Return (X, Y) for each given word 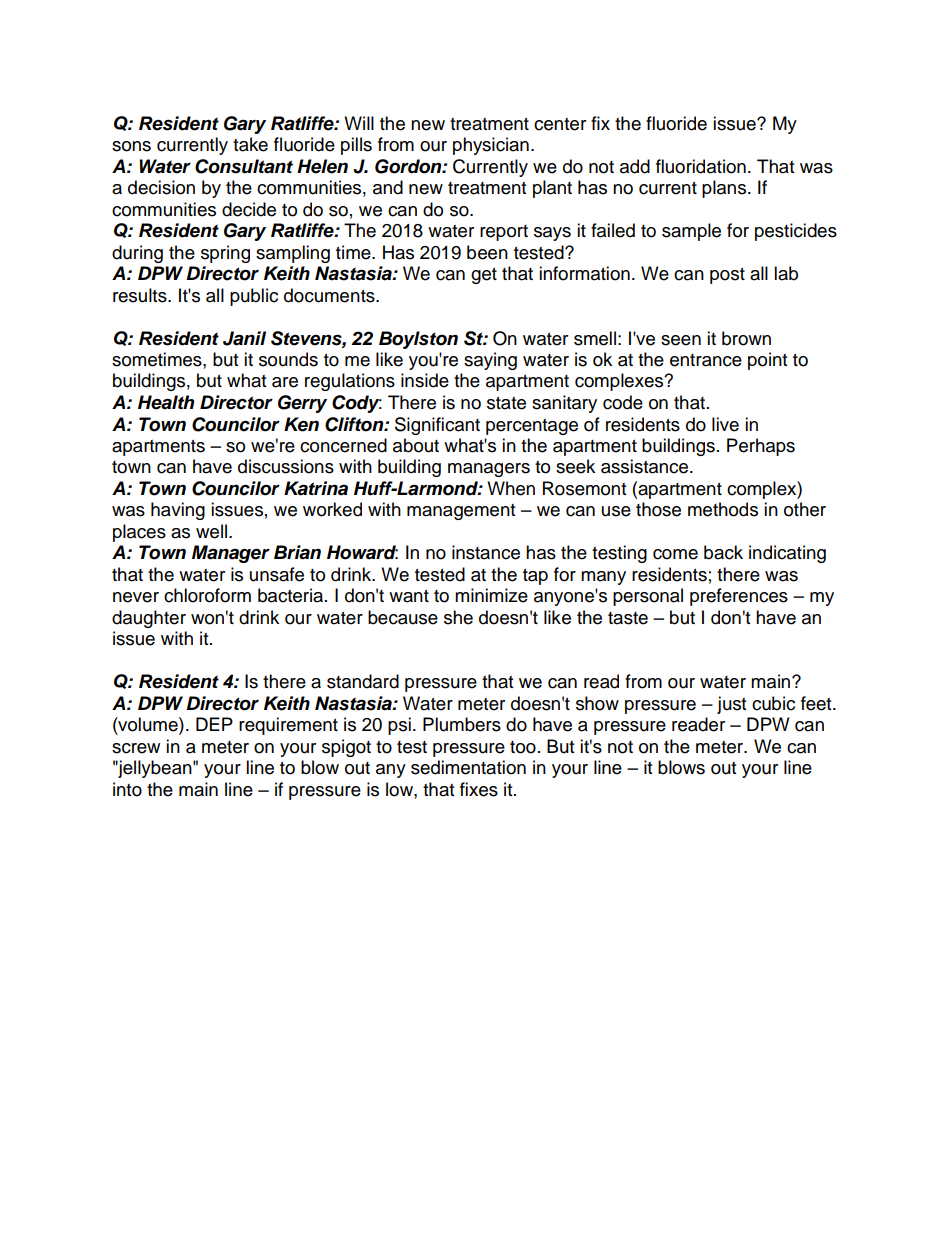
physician (491, 146)
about (416, 445)
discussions (286, 466)
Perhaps (761, 447)
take (250, 144)
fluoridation (701, 166)
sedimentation (468, 767)
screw (136, 748)
